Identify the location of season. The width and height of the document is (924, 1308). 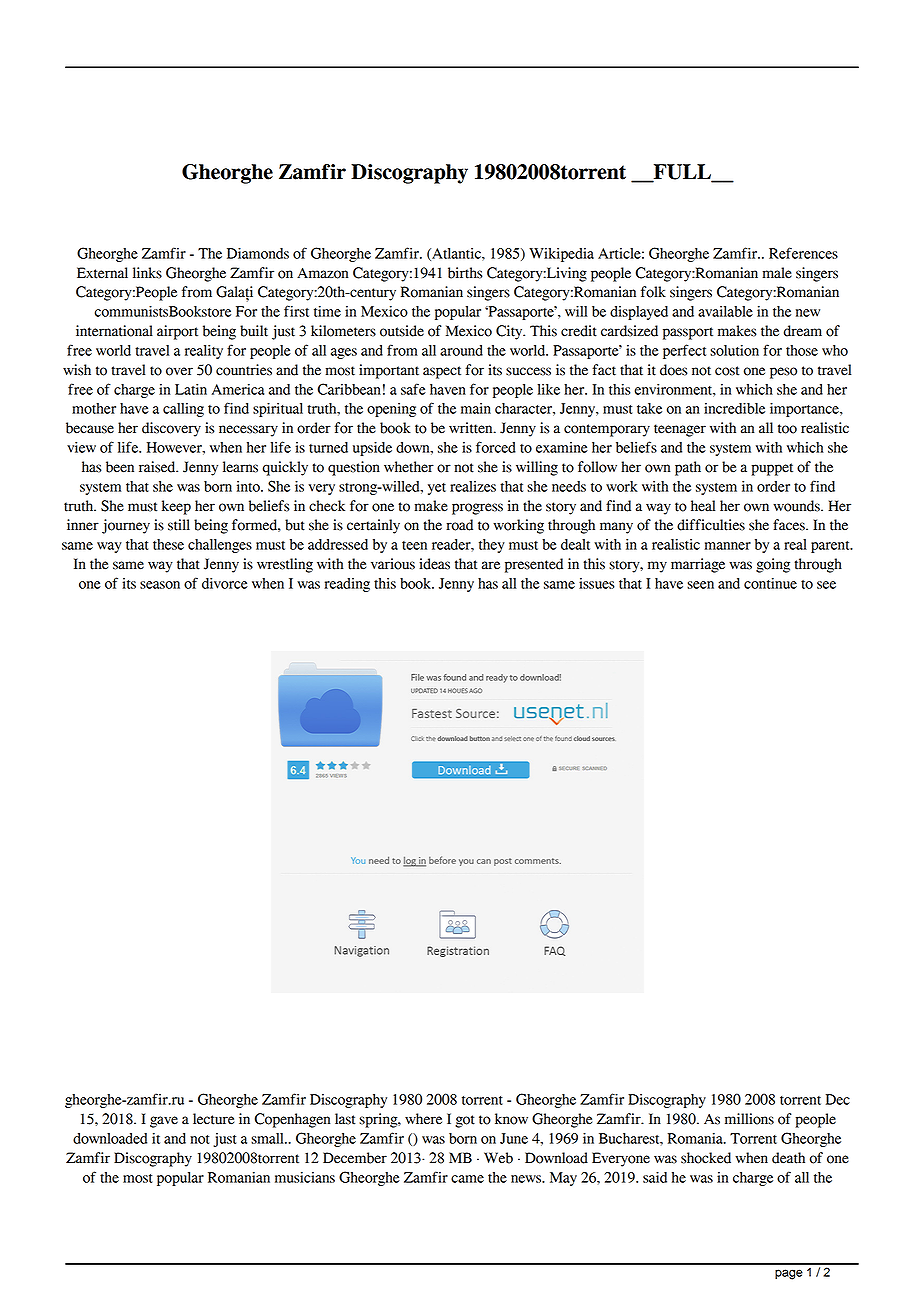
(160, 585).
